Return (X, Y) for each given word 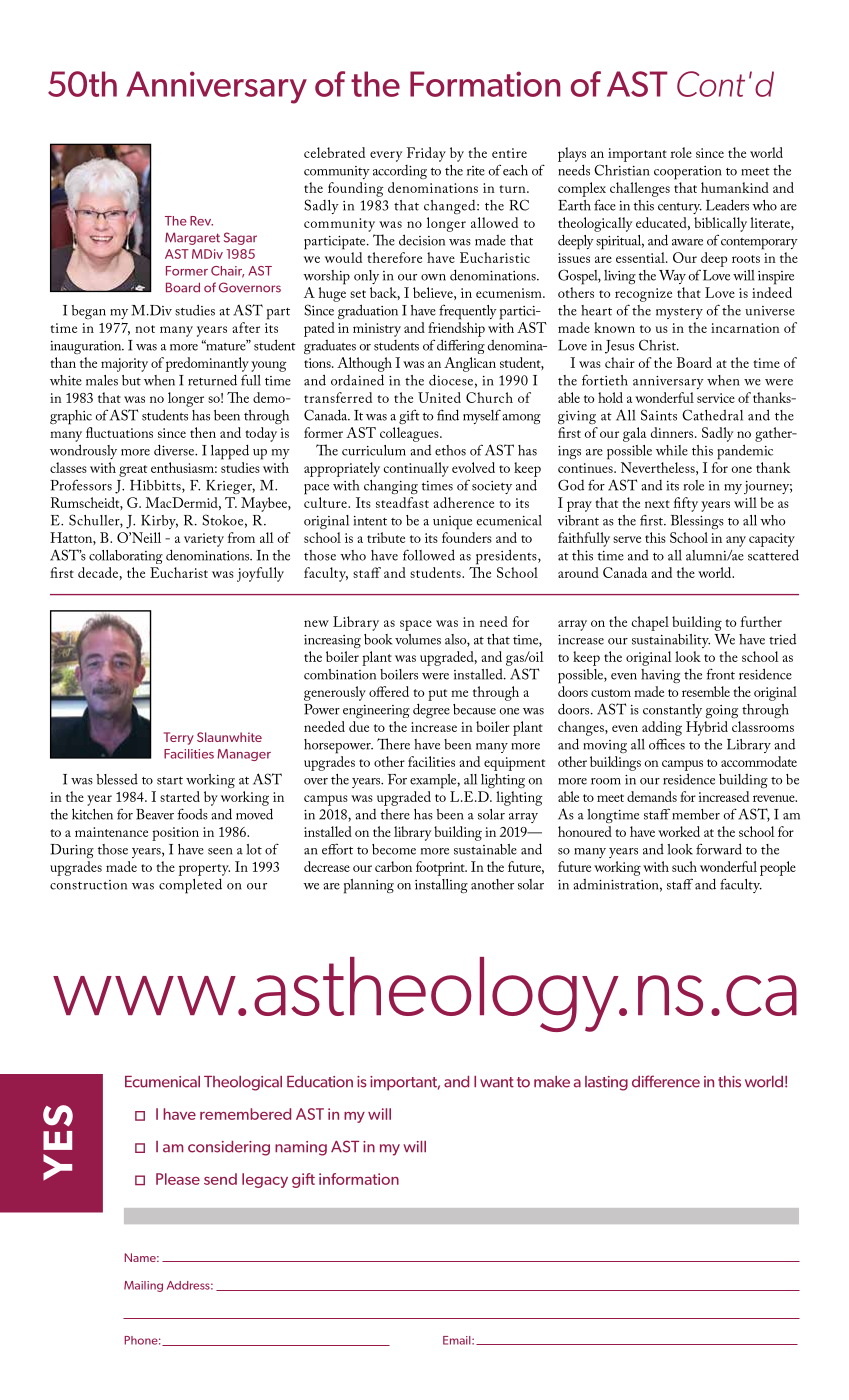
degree (431, 710)
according (400, 172)
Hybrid (707, 728)
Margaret (192, 238)
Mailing (143, 1286)
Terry (179, 738)
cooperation (688, 173)
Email (458, 1340)
